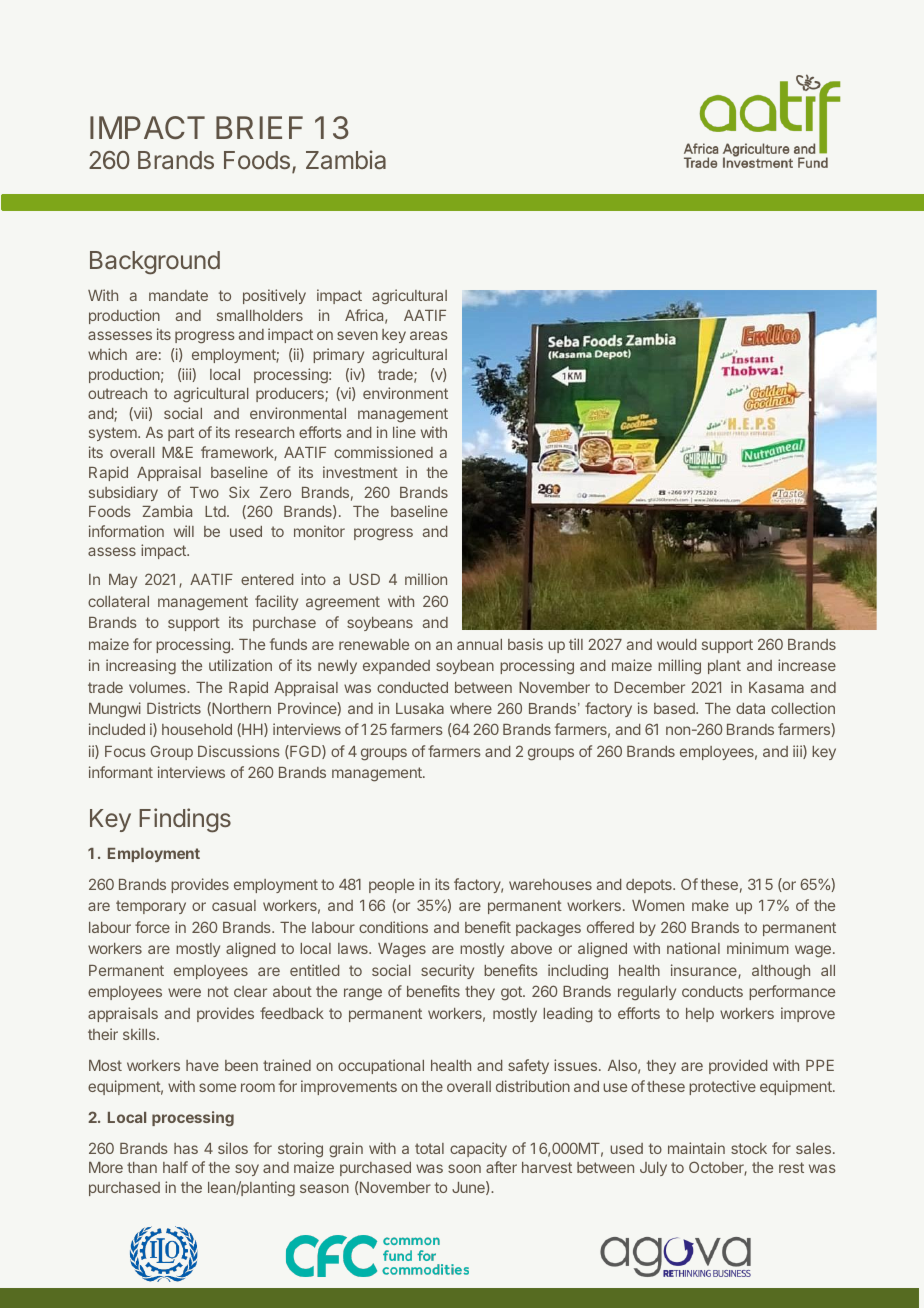  Describe the element at coordinates (679, 667) in the document. I see `milling` at that location.
